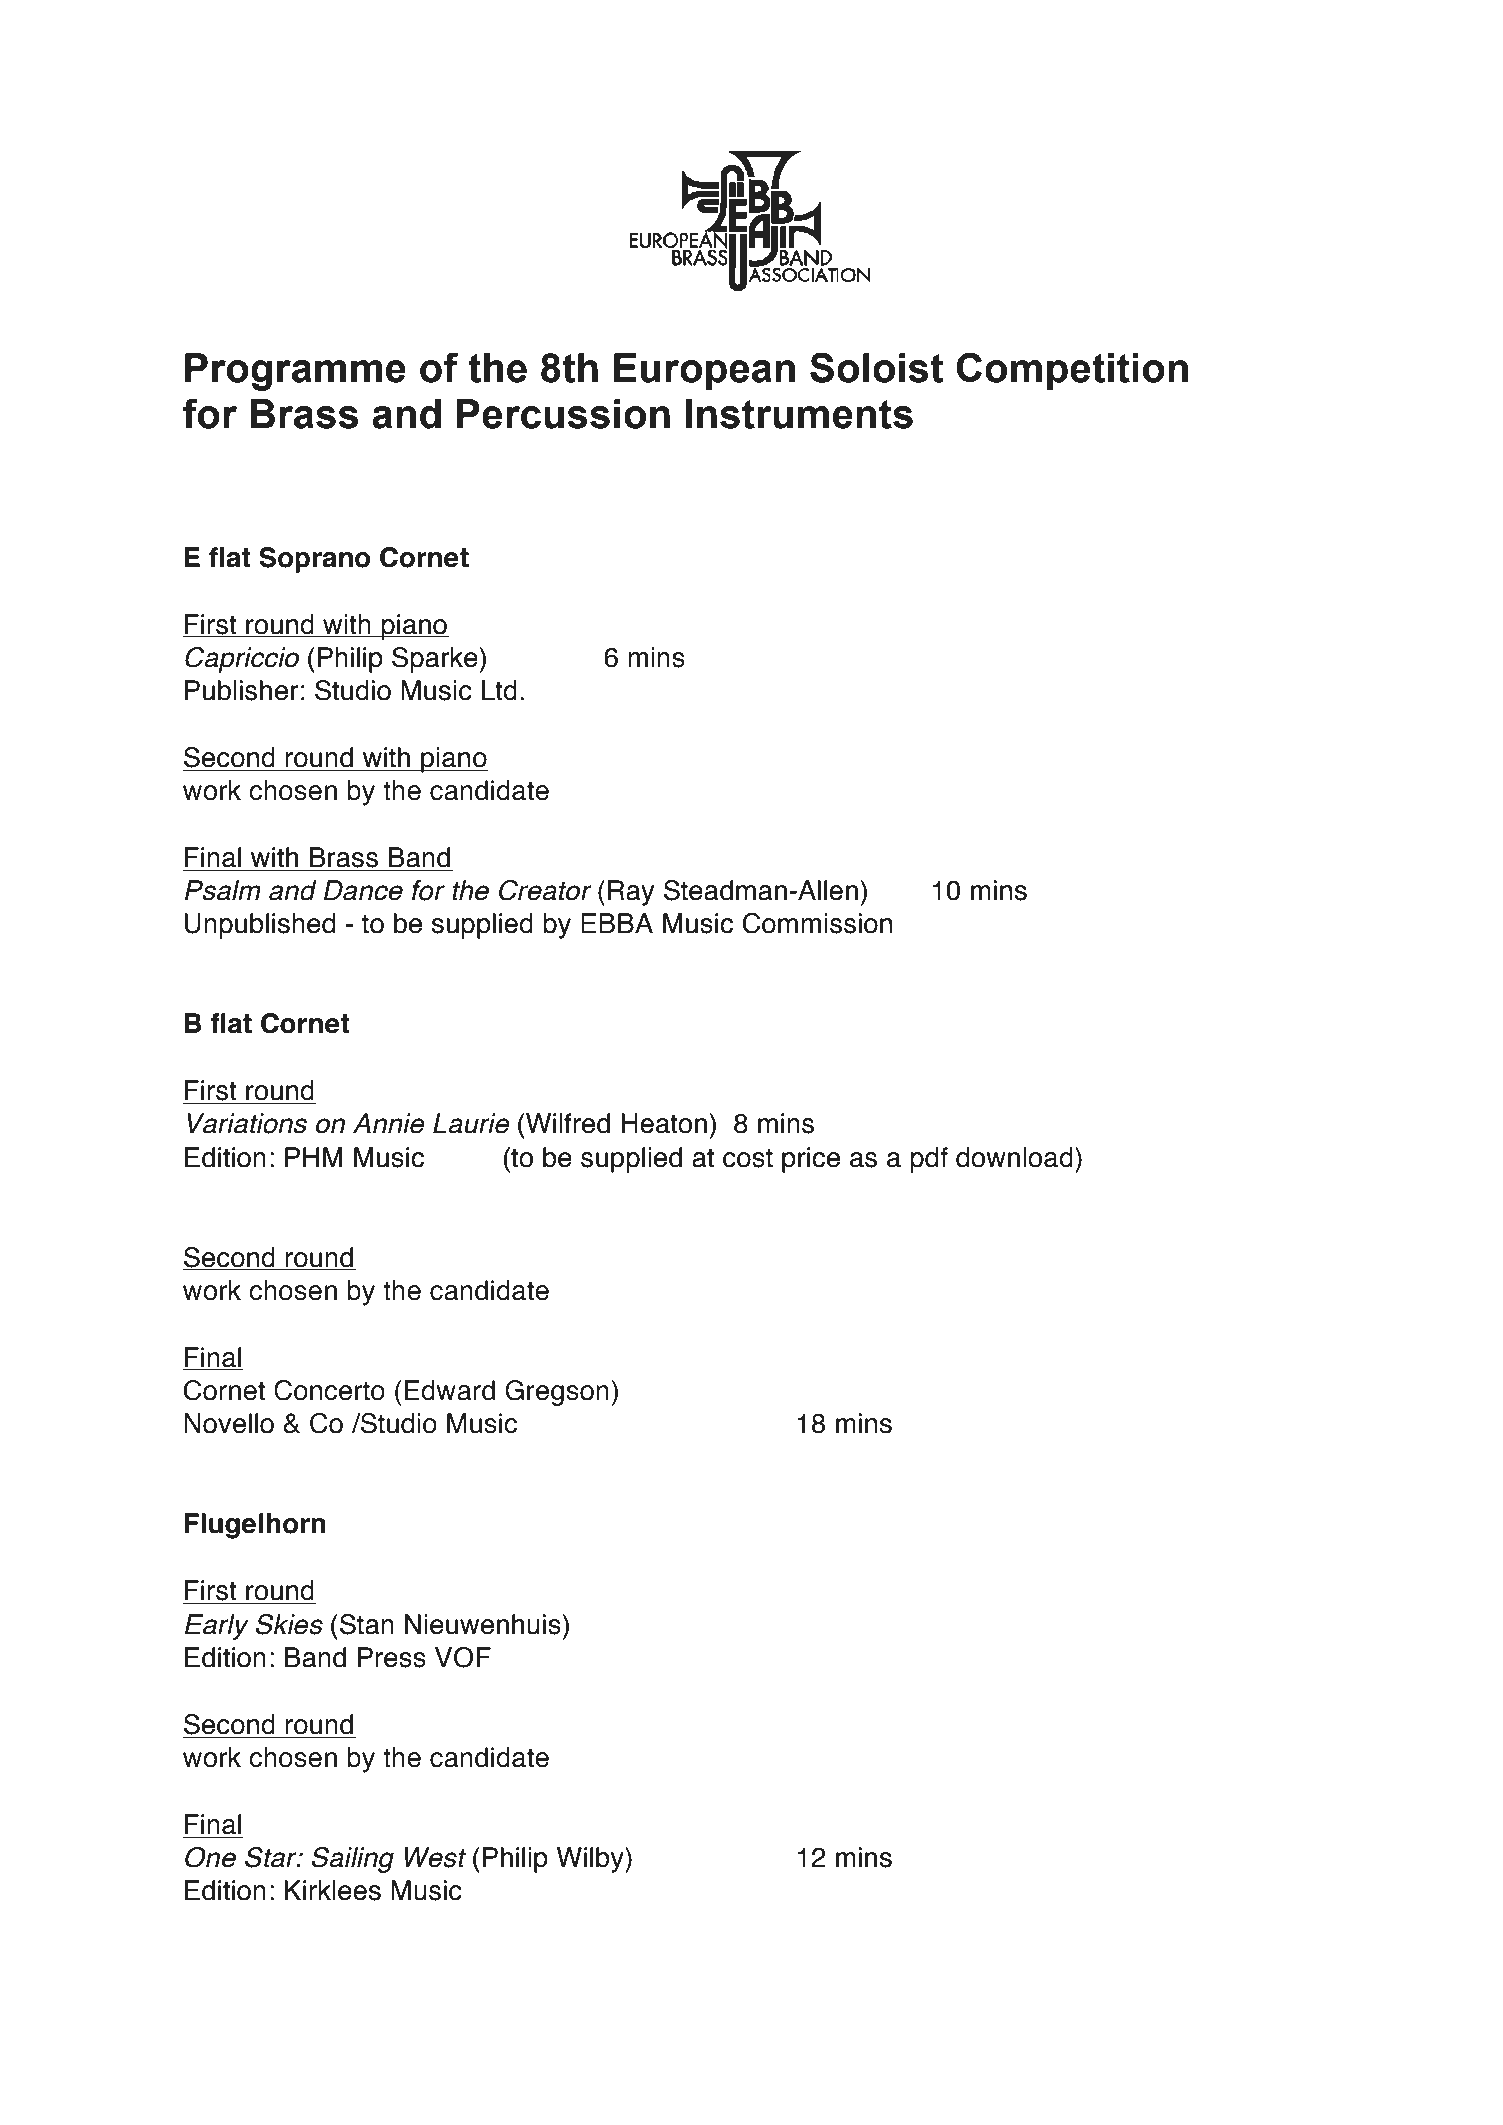 The image size is (1503, 2125). Describe the element at coordinates (295, 372) in the page. I see `Programme` at that location.
